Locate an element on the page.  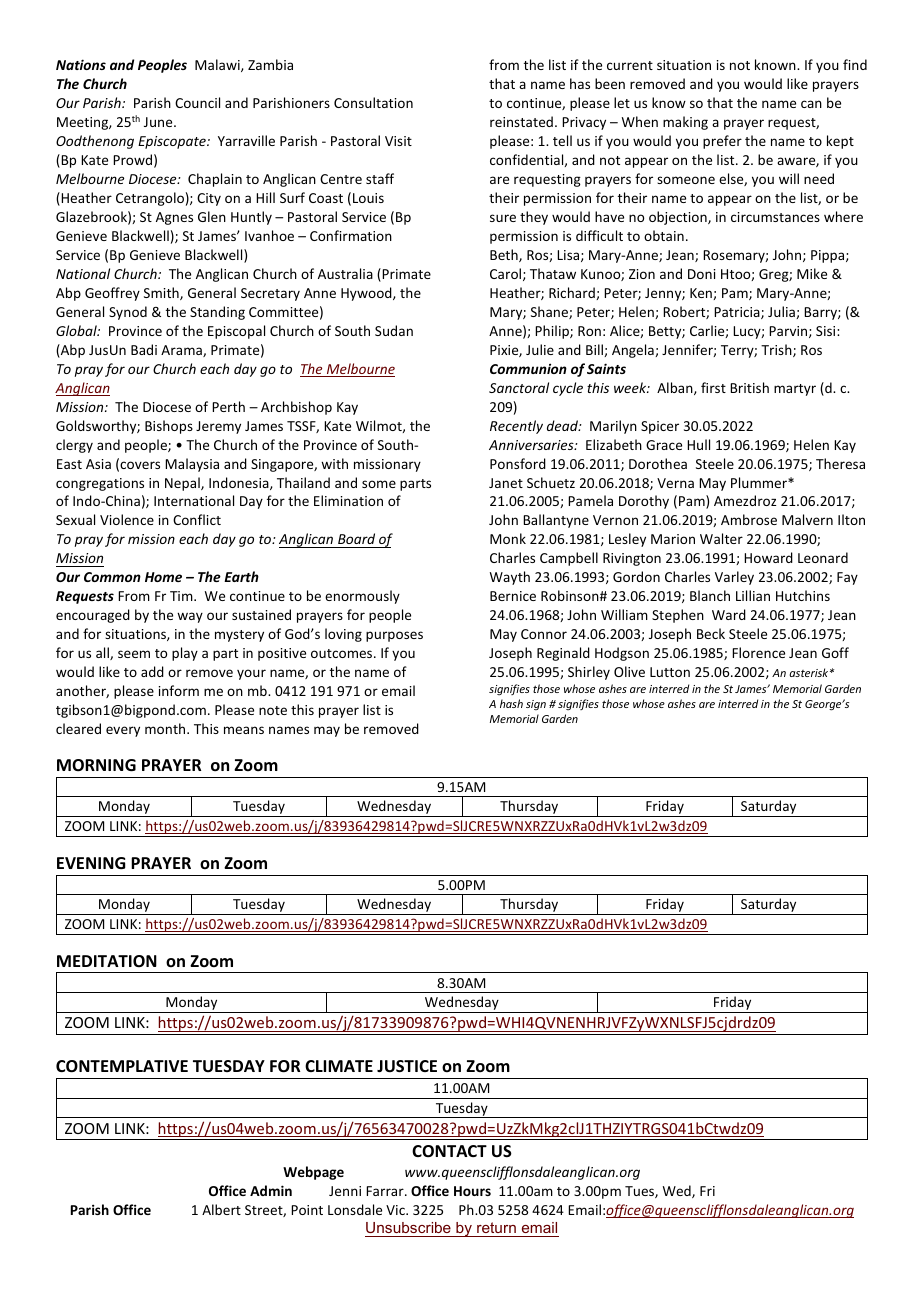
Monk is located at coordinates (508, 538).
